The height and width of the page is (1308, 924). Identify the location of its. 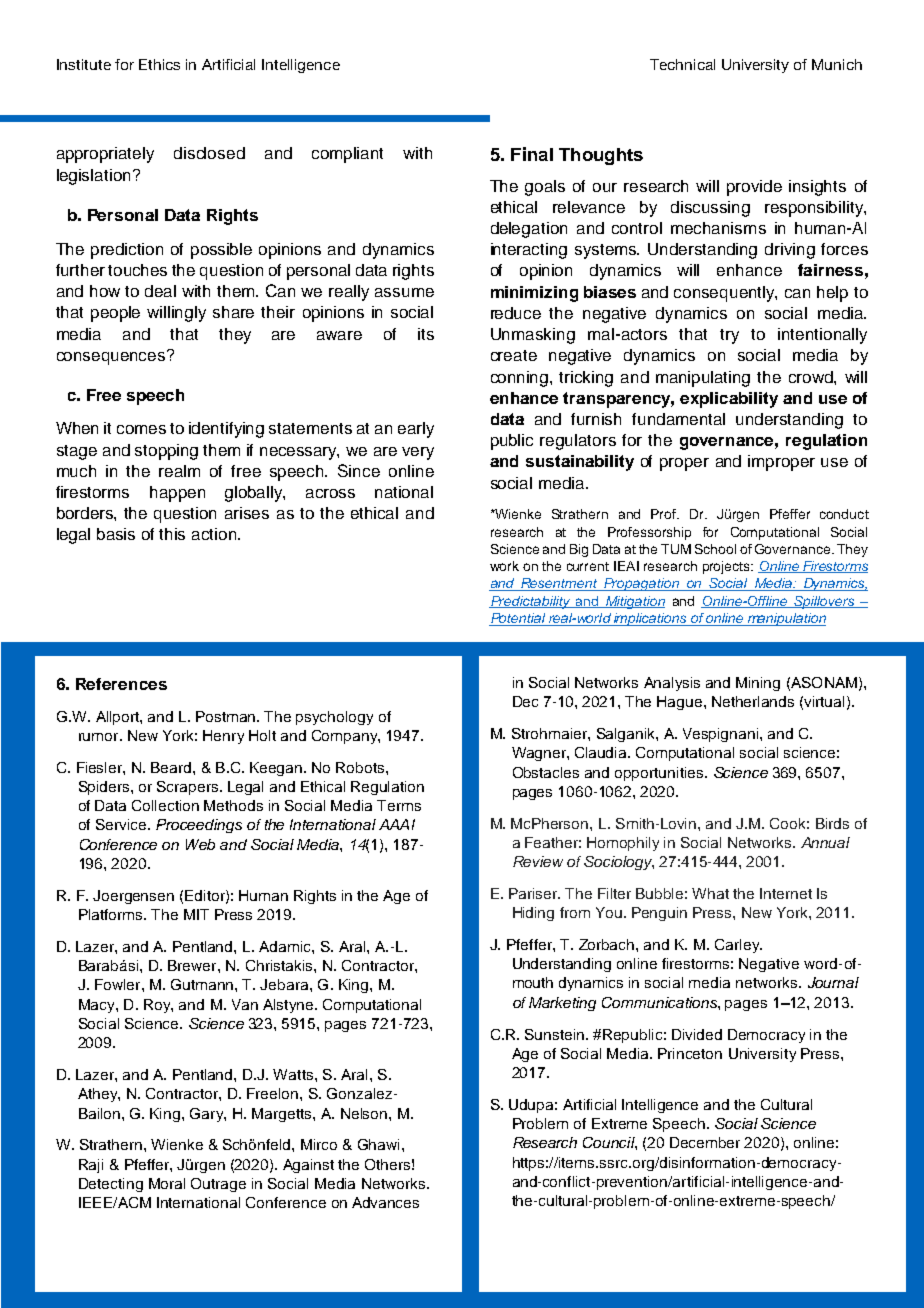
(426, 334).
